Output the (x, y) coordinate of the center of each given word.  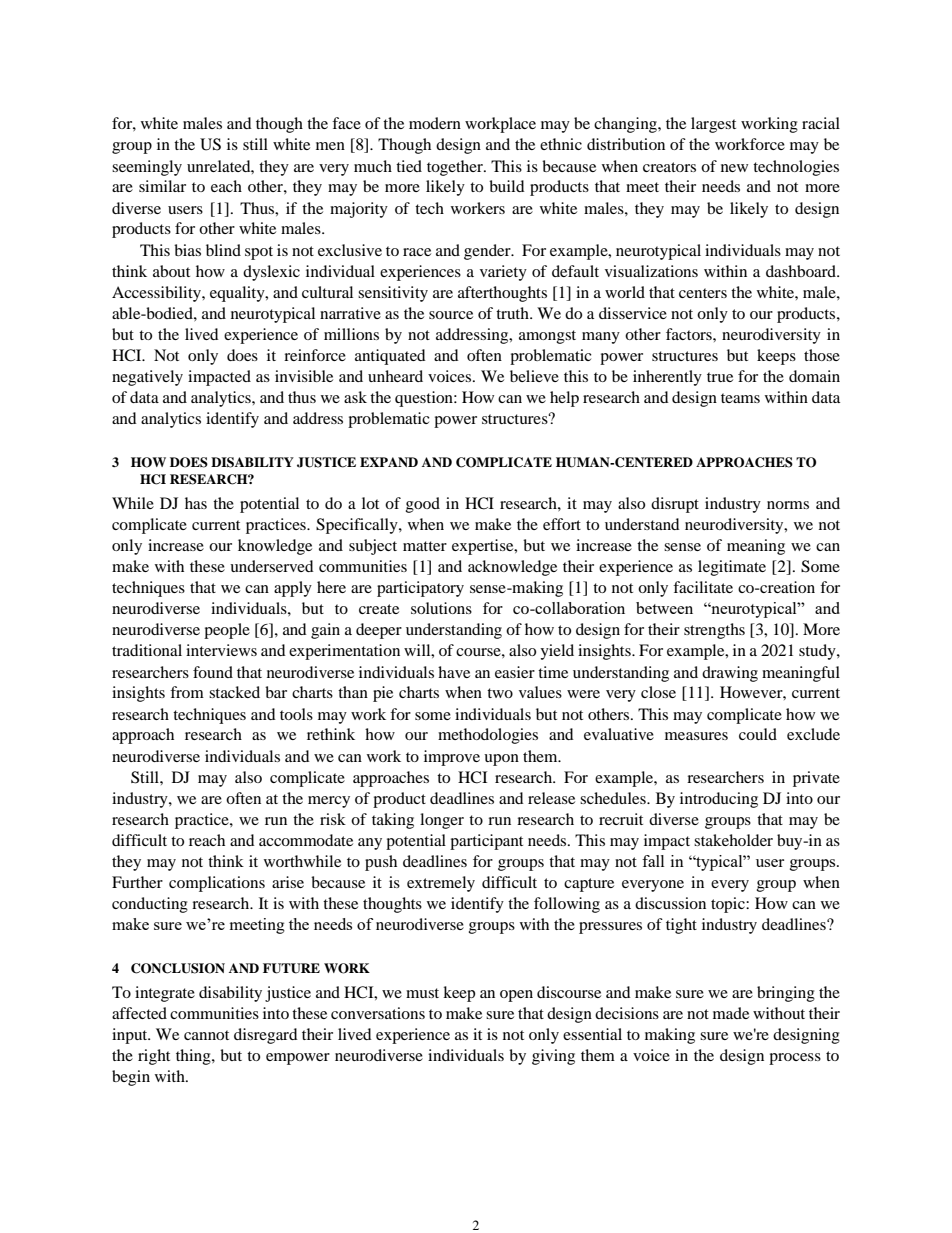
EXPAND (389, 462)
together (456, 168)
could (758, 734)
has (196, 503)
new (734, 168)
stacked (234, 692)
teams (740, 398)
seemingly (147, 168)
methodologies (488, 736)
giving (553, 1057)
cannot (206, 1035)
